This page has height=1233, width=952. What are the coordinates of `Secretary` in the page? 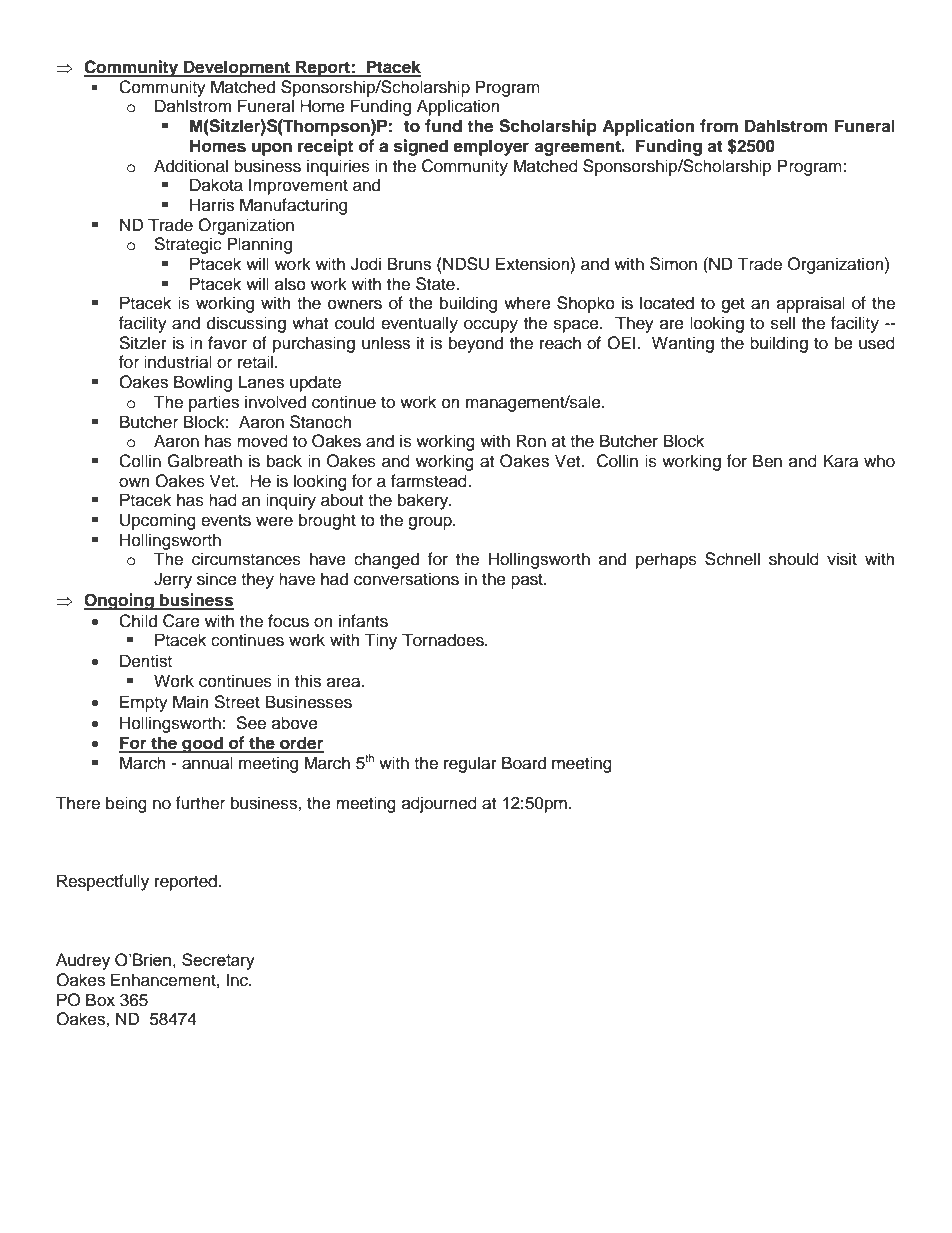 It's located at (218, 961).
